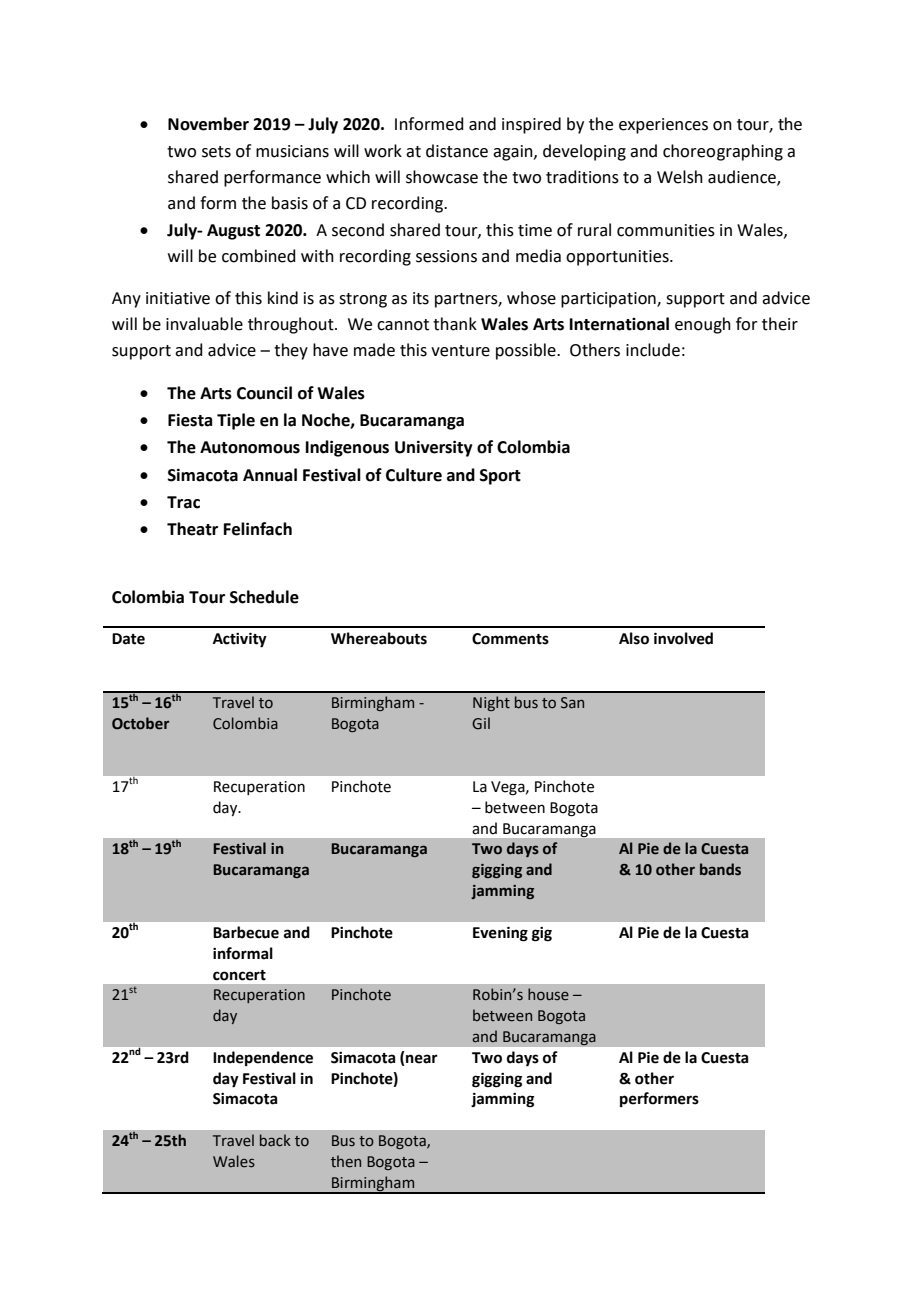 The width and height of the screenshot is (924, 1307). I want to click on bands, so click(720, 869).
